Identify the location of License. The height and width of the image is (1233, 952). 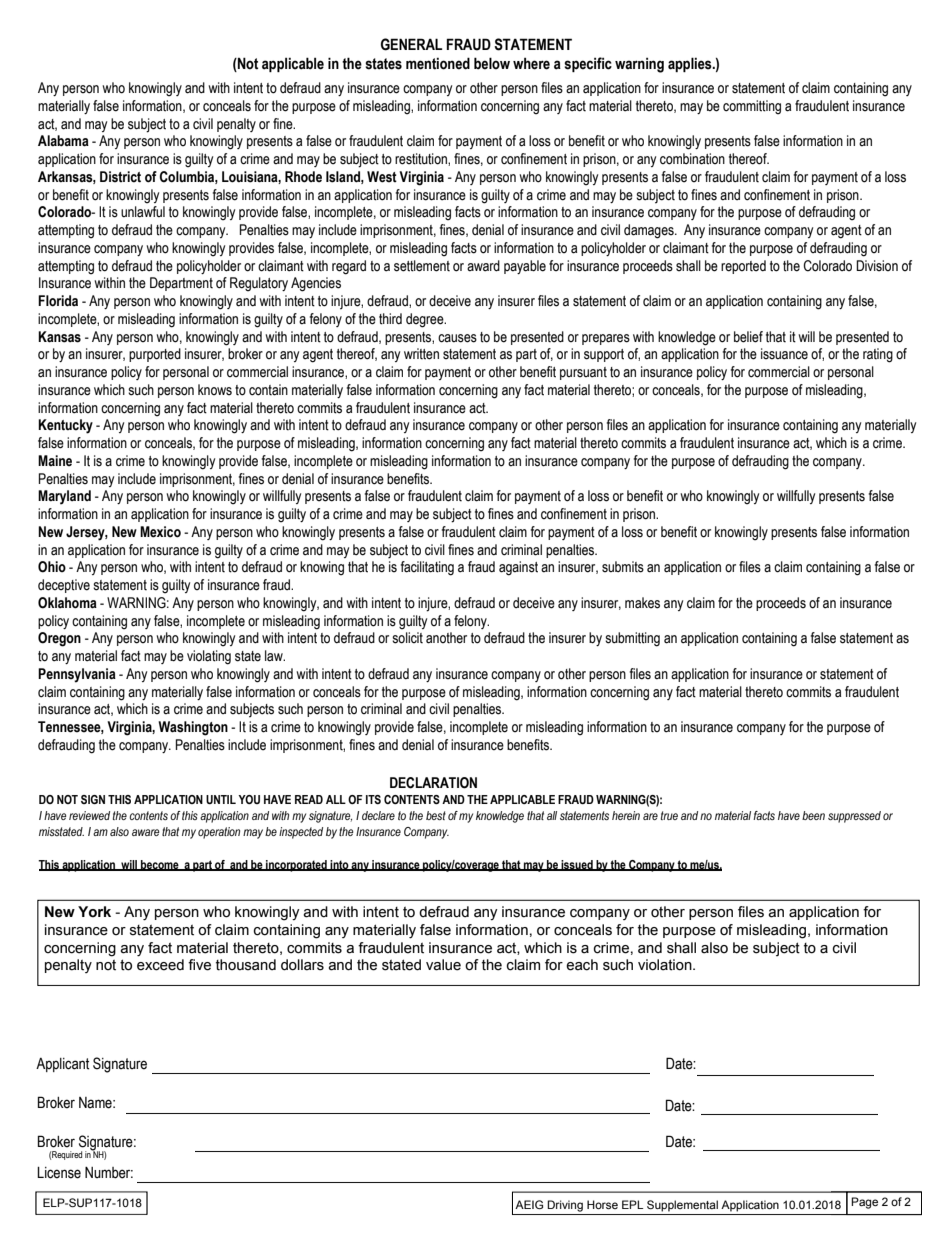
(59, 1173).
